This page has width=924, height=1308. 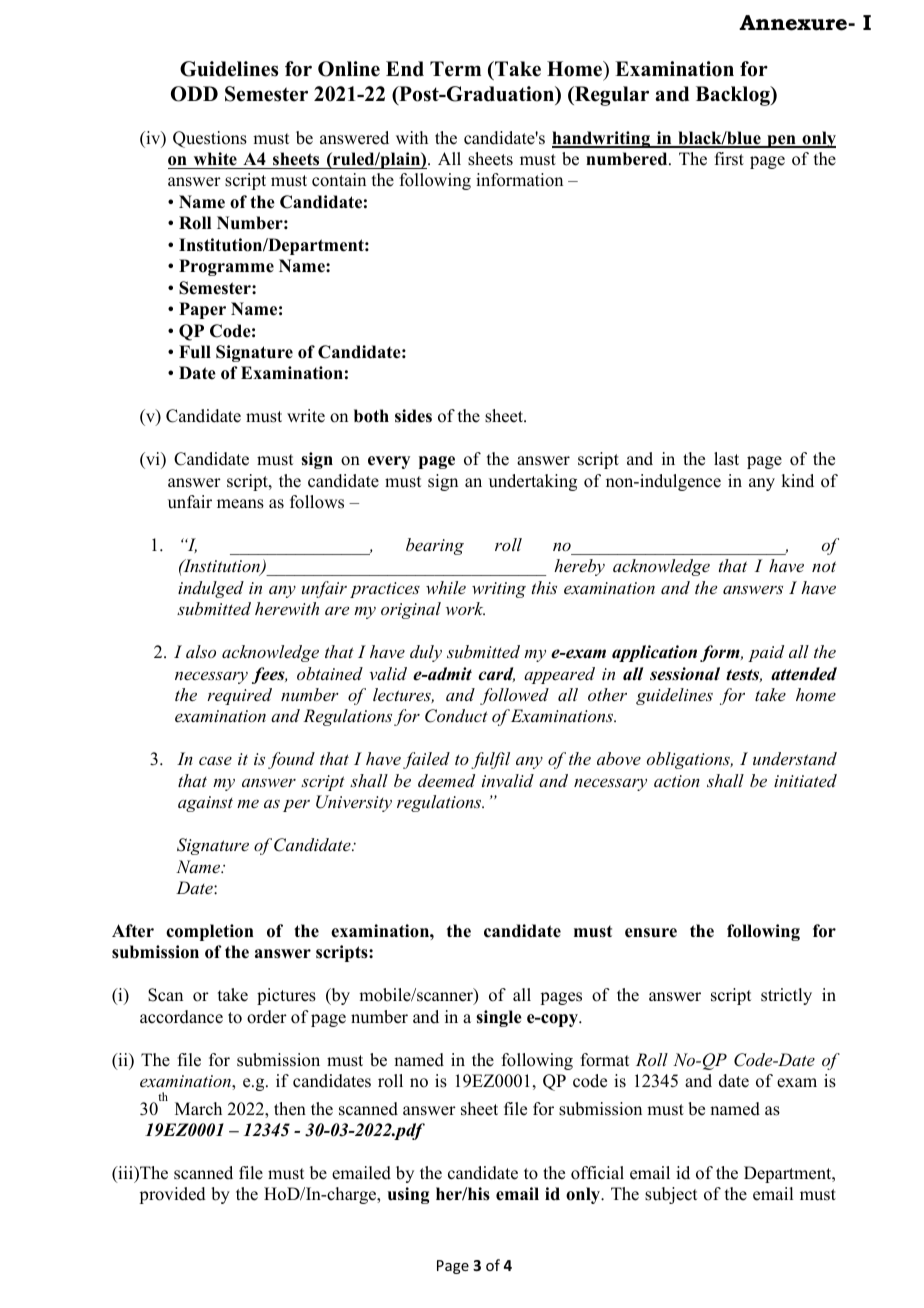 What do you see at coordinates (651, 933) in the page?
I see `ensure` at bounding box center [651, 933].
